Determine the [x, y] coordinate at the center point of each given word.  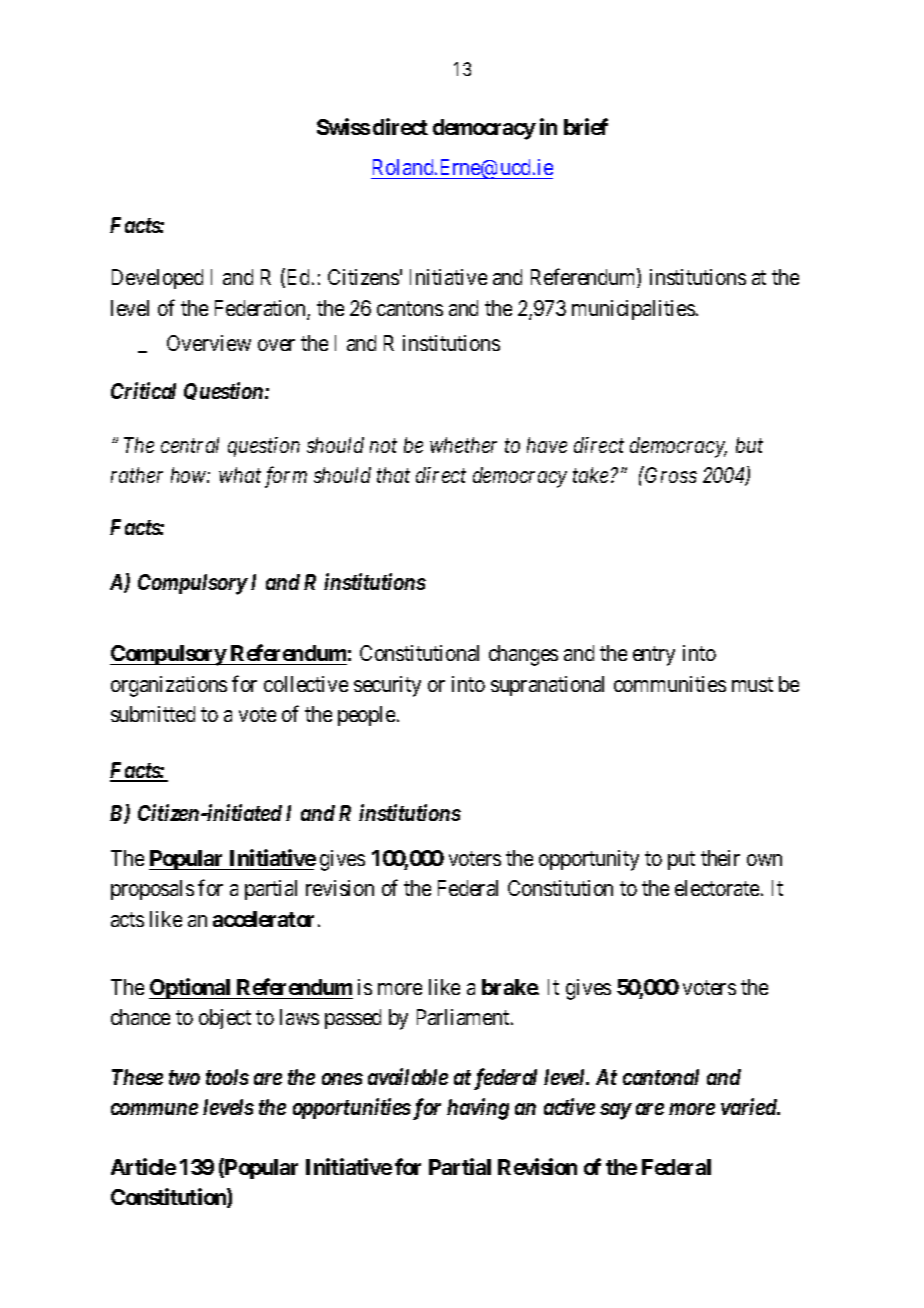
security [387, 686]
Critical [143, 390]
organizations [169, 686]
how [189, 475]
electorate [717, 888]
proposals [152, 890]
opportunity [589, 860]
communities [670, 684]
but [749, 445]
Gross [670, 474]
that [393, 475]
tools [227, 1077]
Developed [157, 279]
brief [586, 126]
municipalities [633, 310]
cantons [410, 309]
